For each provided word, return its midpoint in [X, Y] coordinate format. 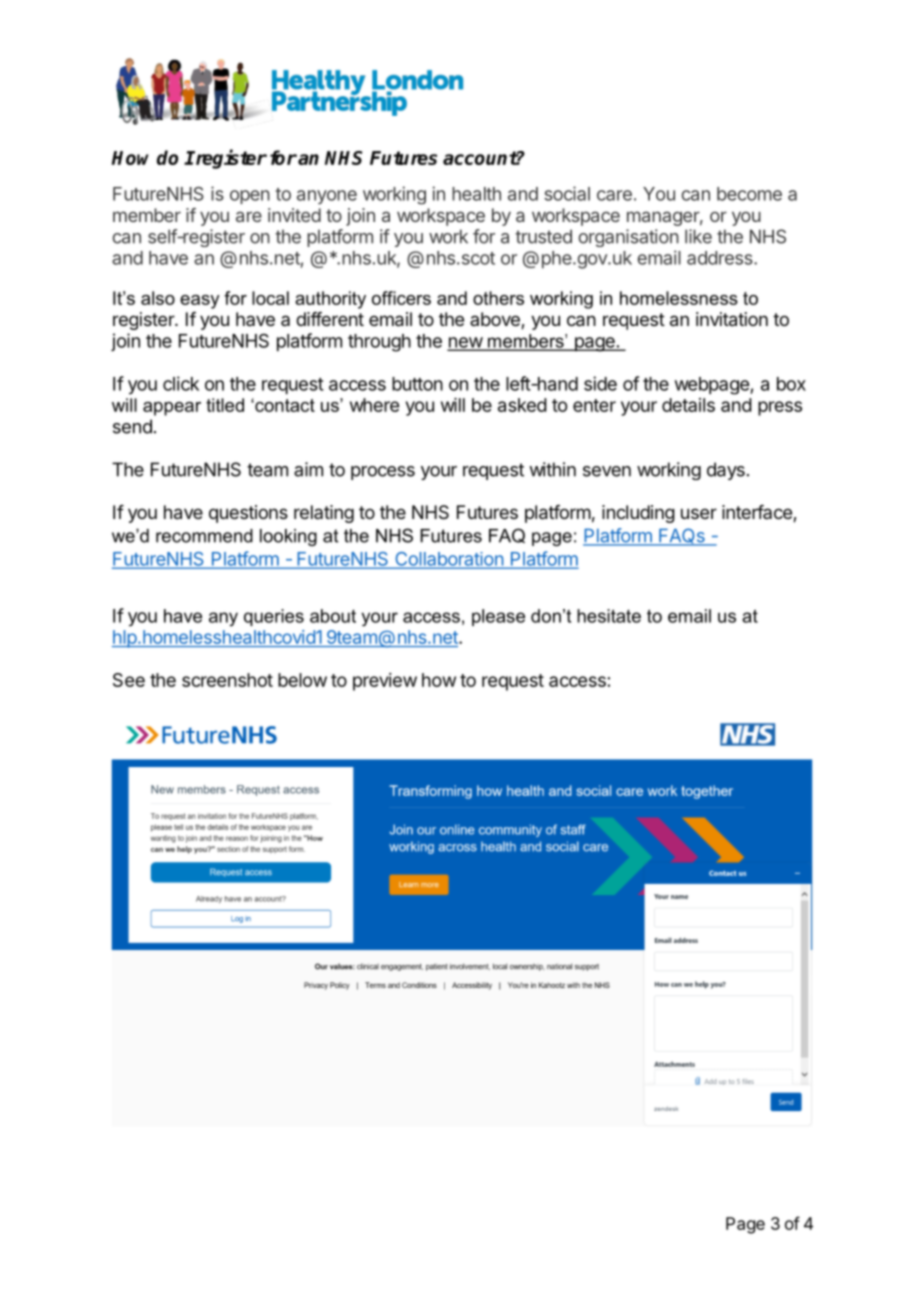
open [250, 197]
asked [522, 405]
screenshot [227, 680]
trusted [543, 236]
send [132, 426]
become [749, 194]
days [726, 471]
